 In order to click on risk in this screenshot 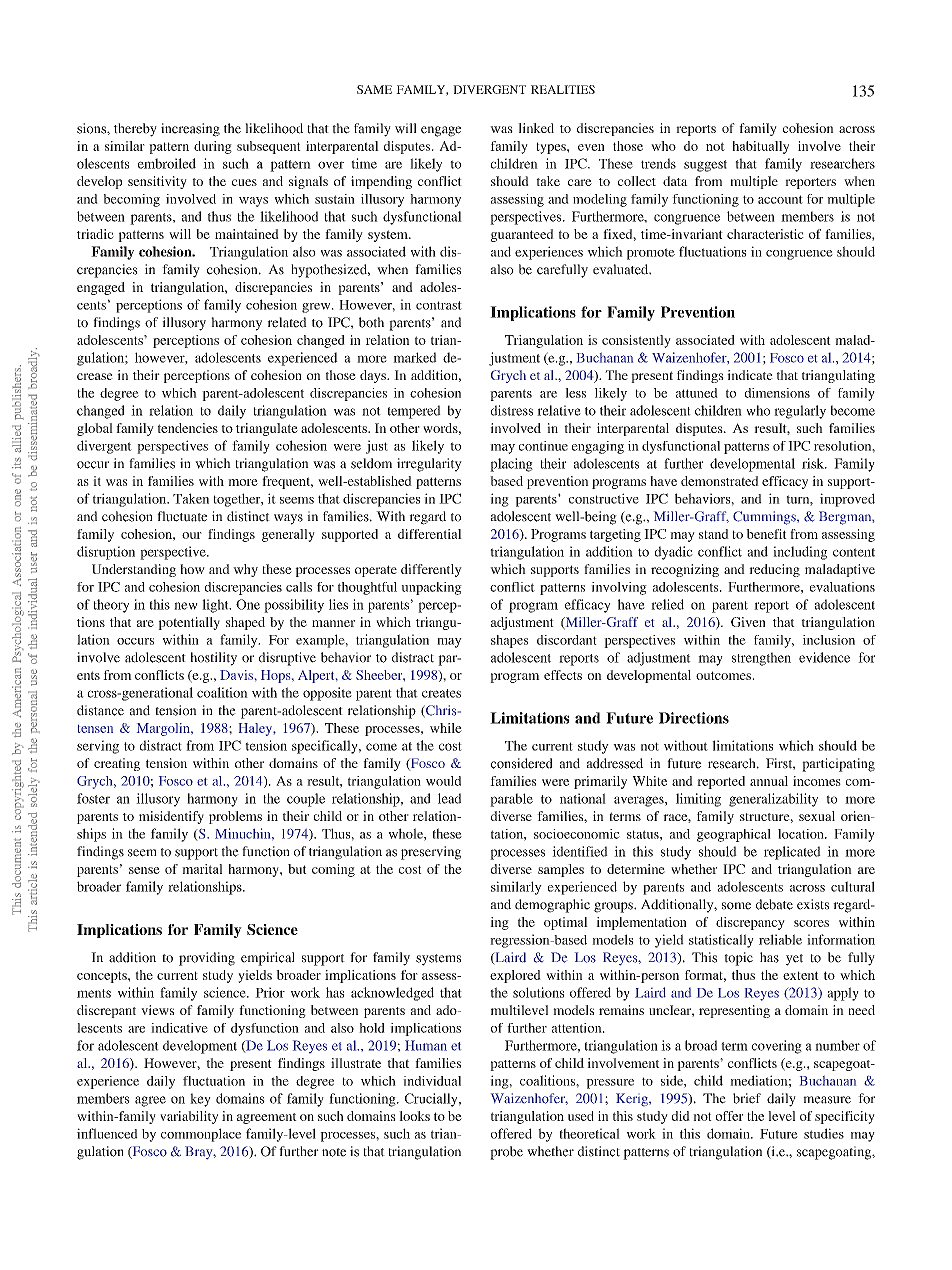, I will do `click(814, 463)`.
